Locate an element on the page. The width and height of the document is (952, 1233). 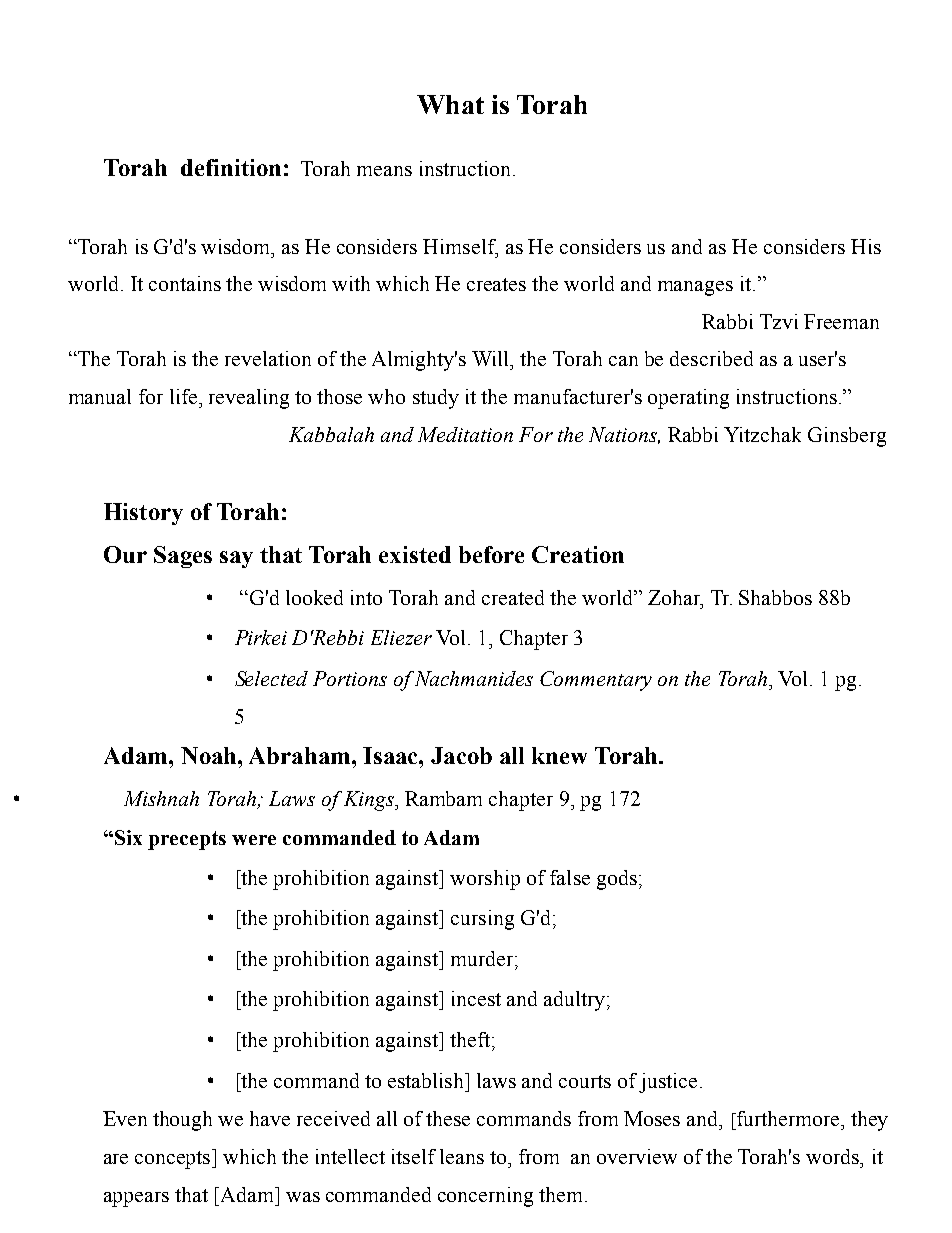
gods is located at coordinates (617, 880).
